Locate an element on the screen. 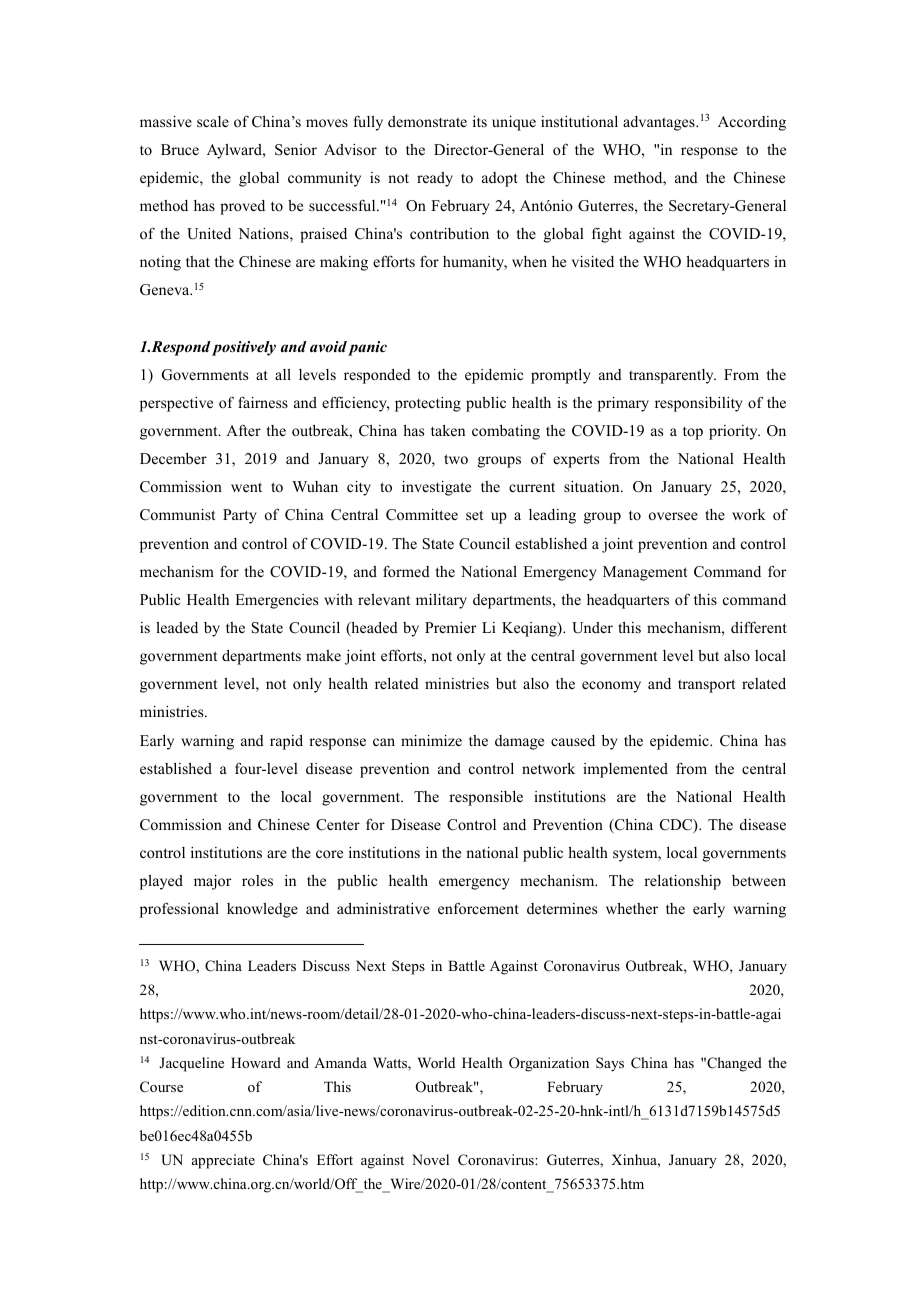 This screenshot has width=924, height=1308. leaded is located at coordinates (177, 627).
